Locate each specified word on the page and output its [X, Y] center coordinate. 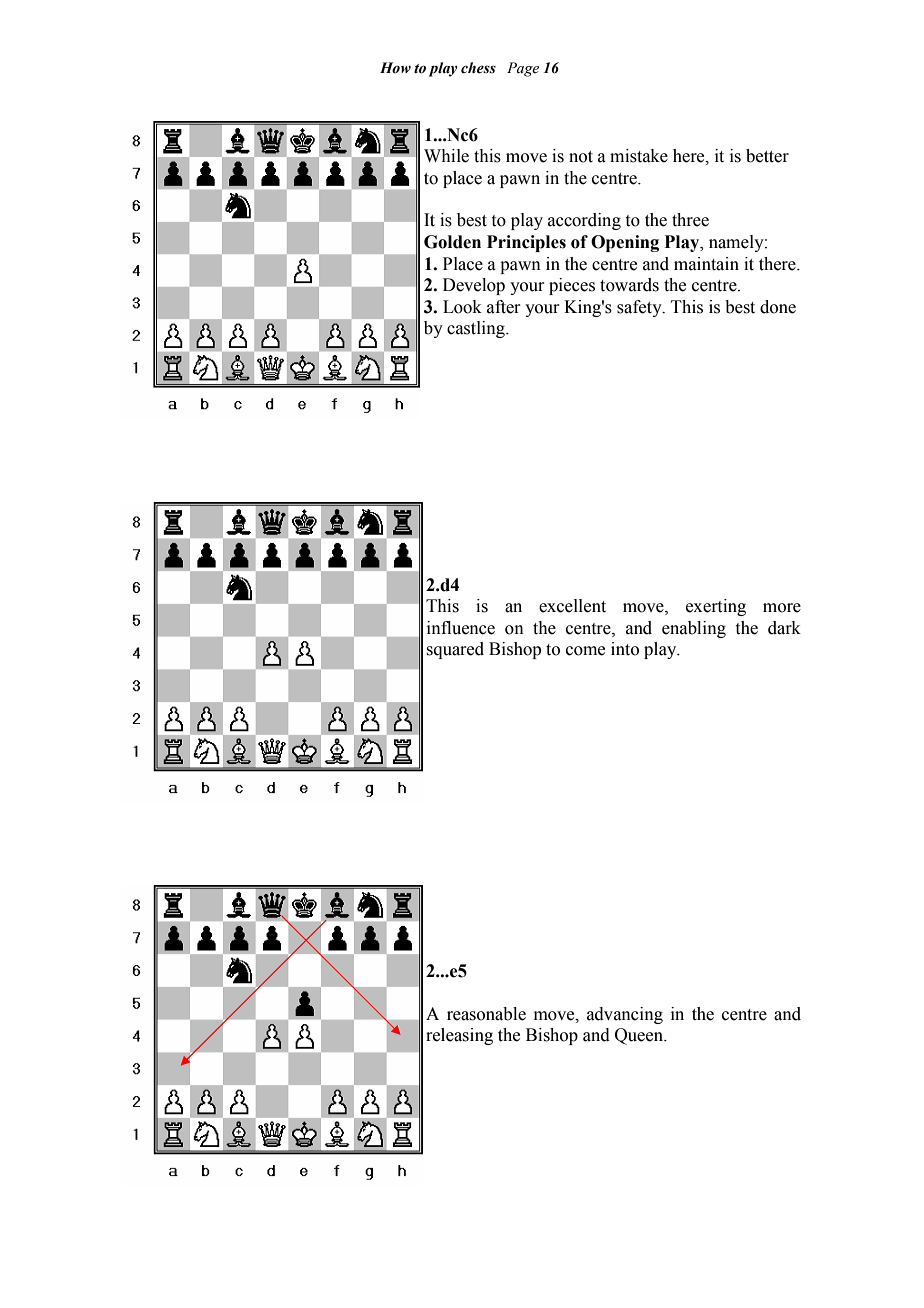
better [767, 156]
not [581, 157]
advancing [625, 1015]
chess [478, 68]
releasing [459, 1036]
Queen [640, 1036]
